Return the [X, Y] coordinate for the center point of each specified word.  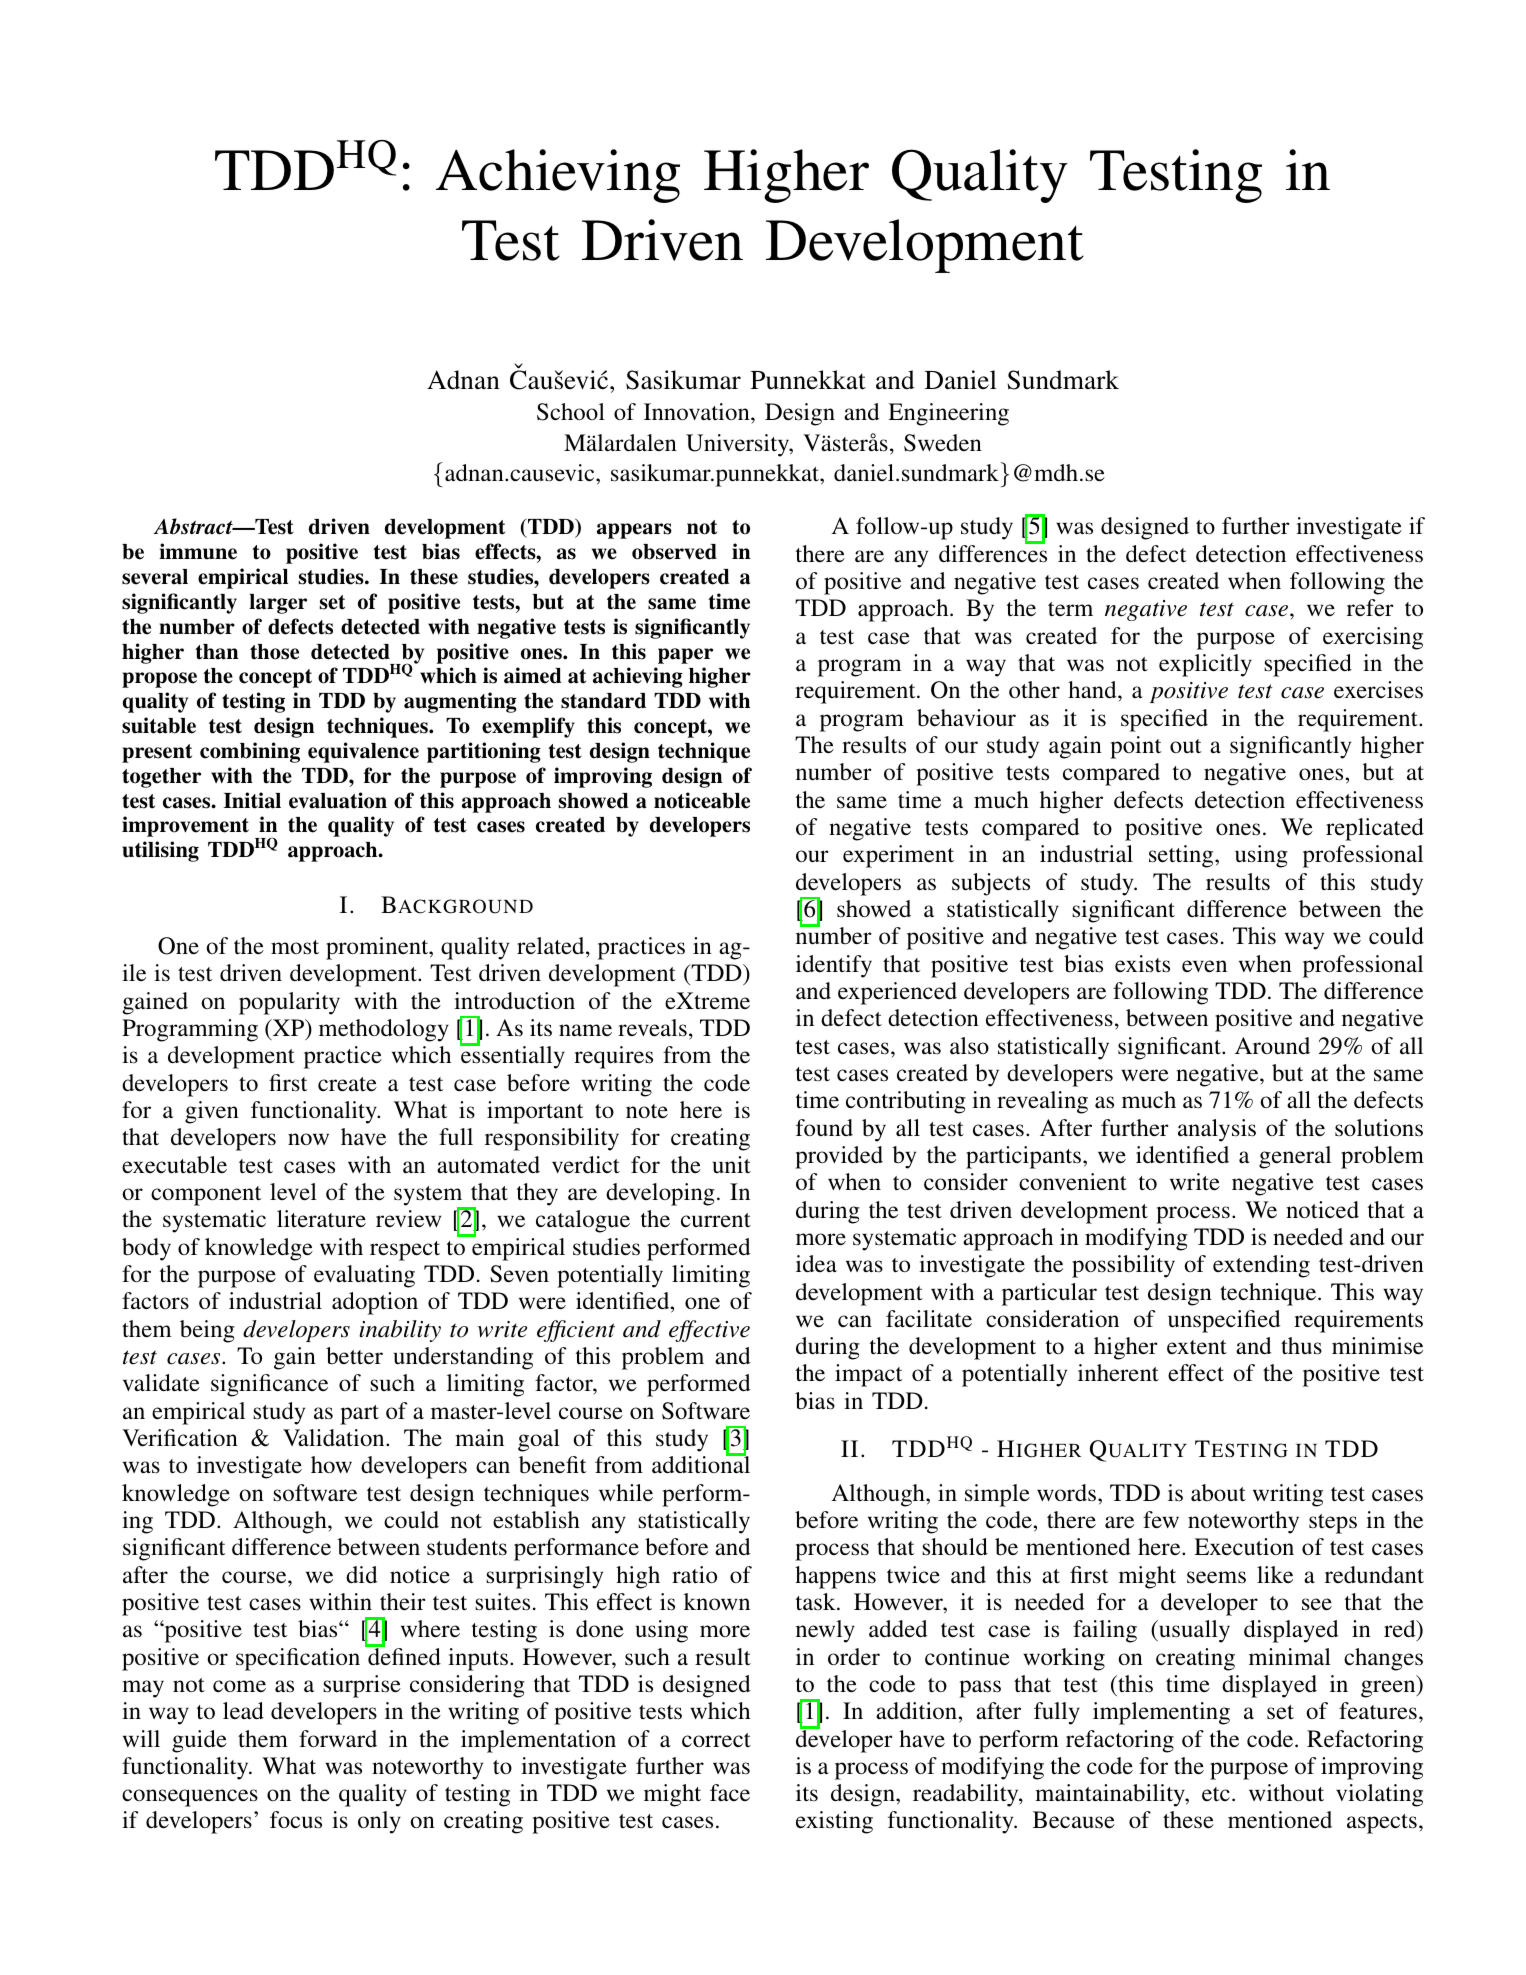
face [730, 1792]
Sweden [943, 443]
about [1218, 1493]
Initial [252, 800]
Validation [335, 1438]
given [212, 1112]
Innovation [698, 412]
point [1135, 747]
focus [296, 1820]
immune [198, 551]
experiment [898, 856]
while [626, 1492]
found [824, 1128]
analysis [1217, 1130]
